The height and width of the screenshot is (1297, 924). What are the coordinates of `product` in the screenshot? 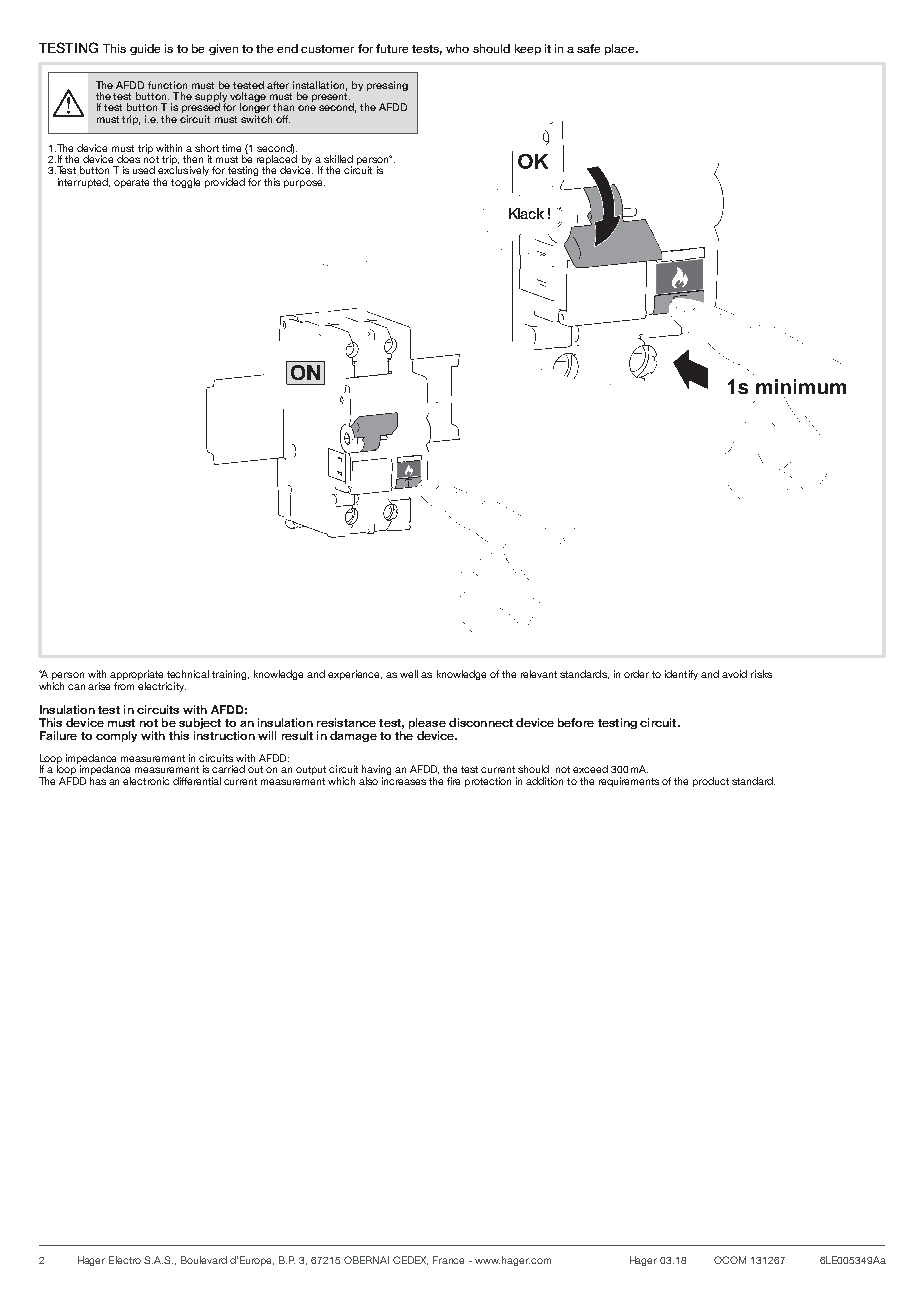 It's located at (711, 782).
